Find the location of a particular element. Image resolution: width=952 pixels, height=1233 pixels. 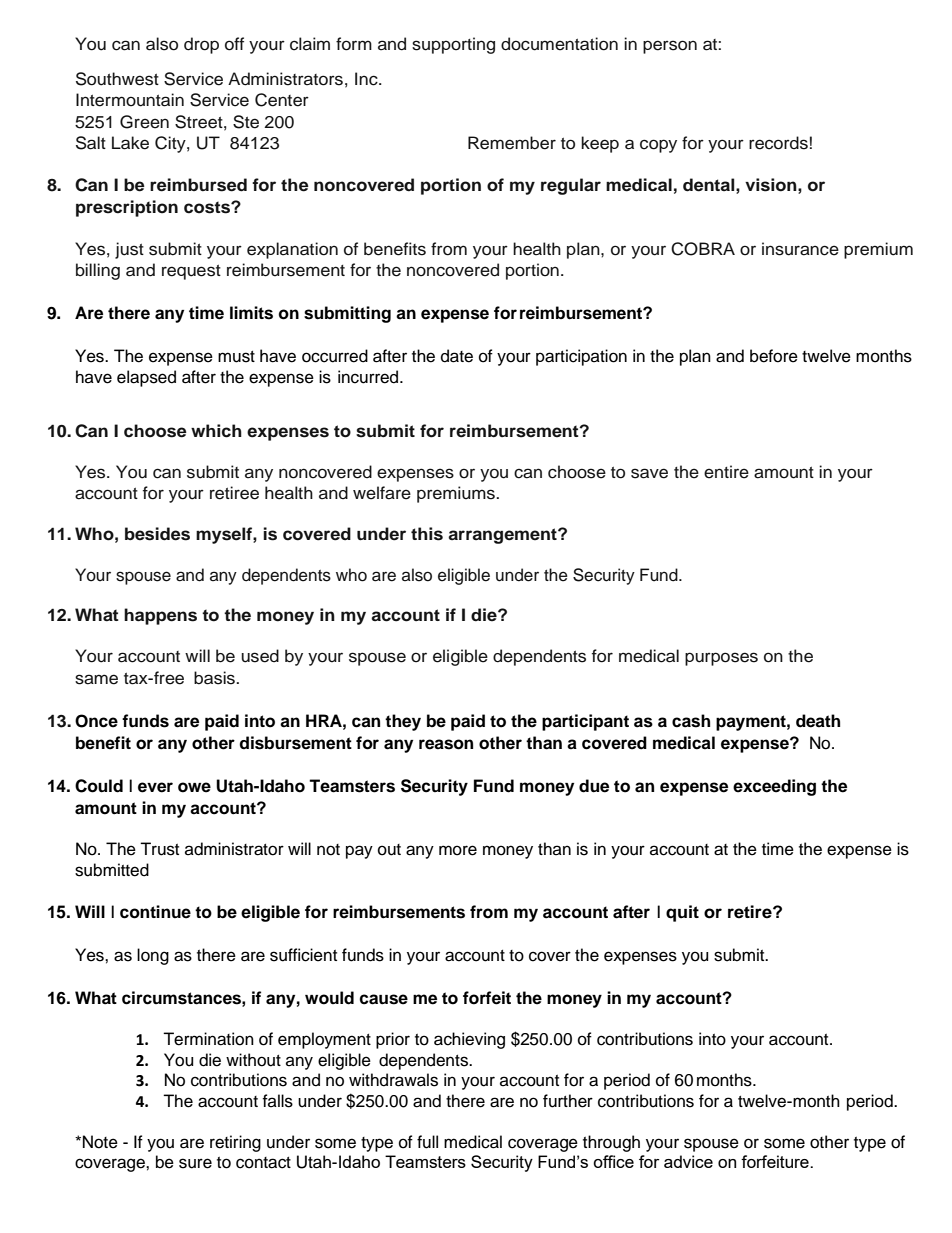

advice is located at coordinates (688, 1161).
